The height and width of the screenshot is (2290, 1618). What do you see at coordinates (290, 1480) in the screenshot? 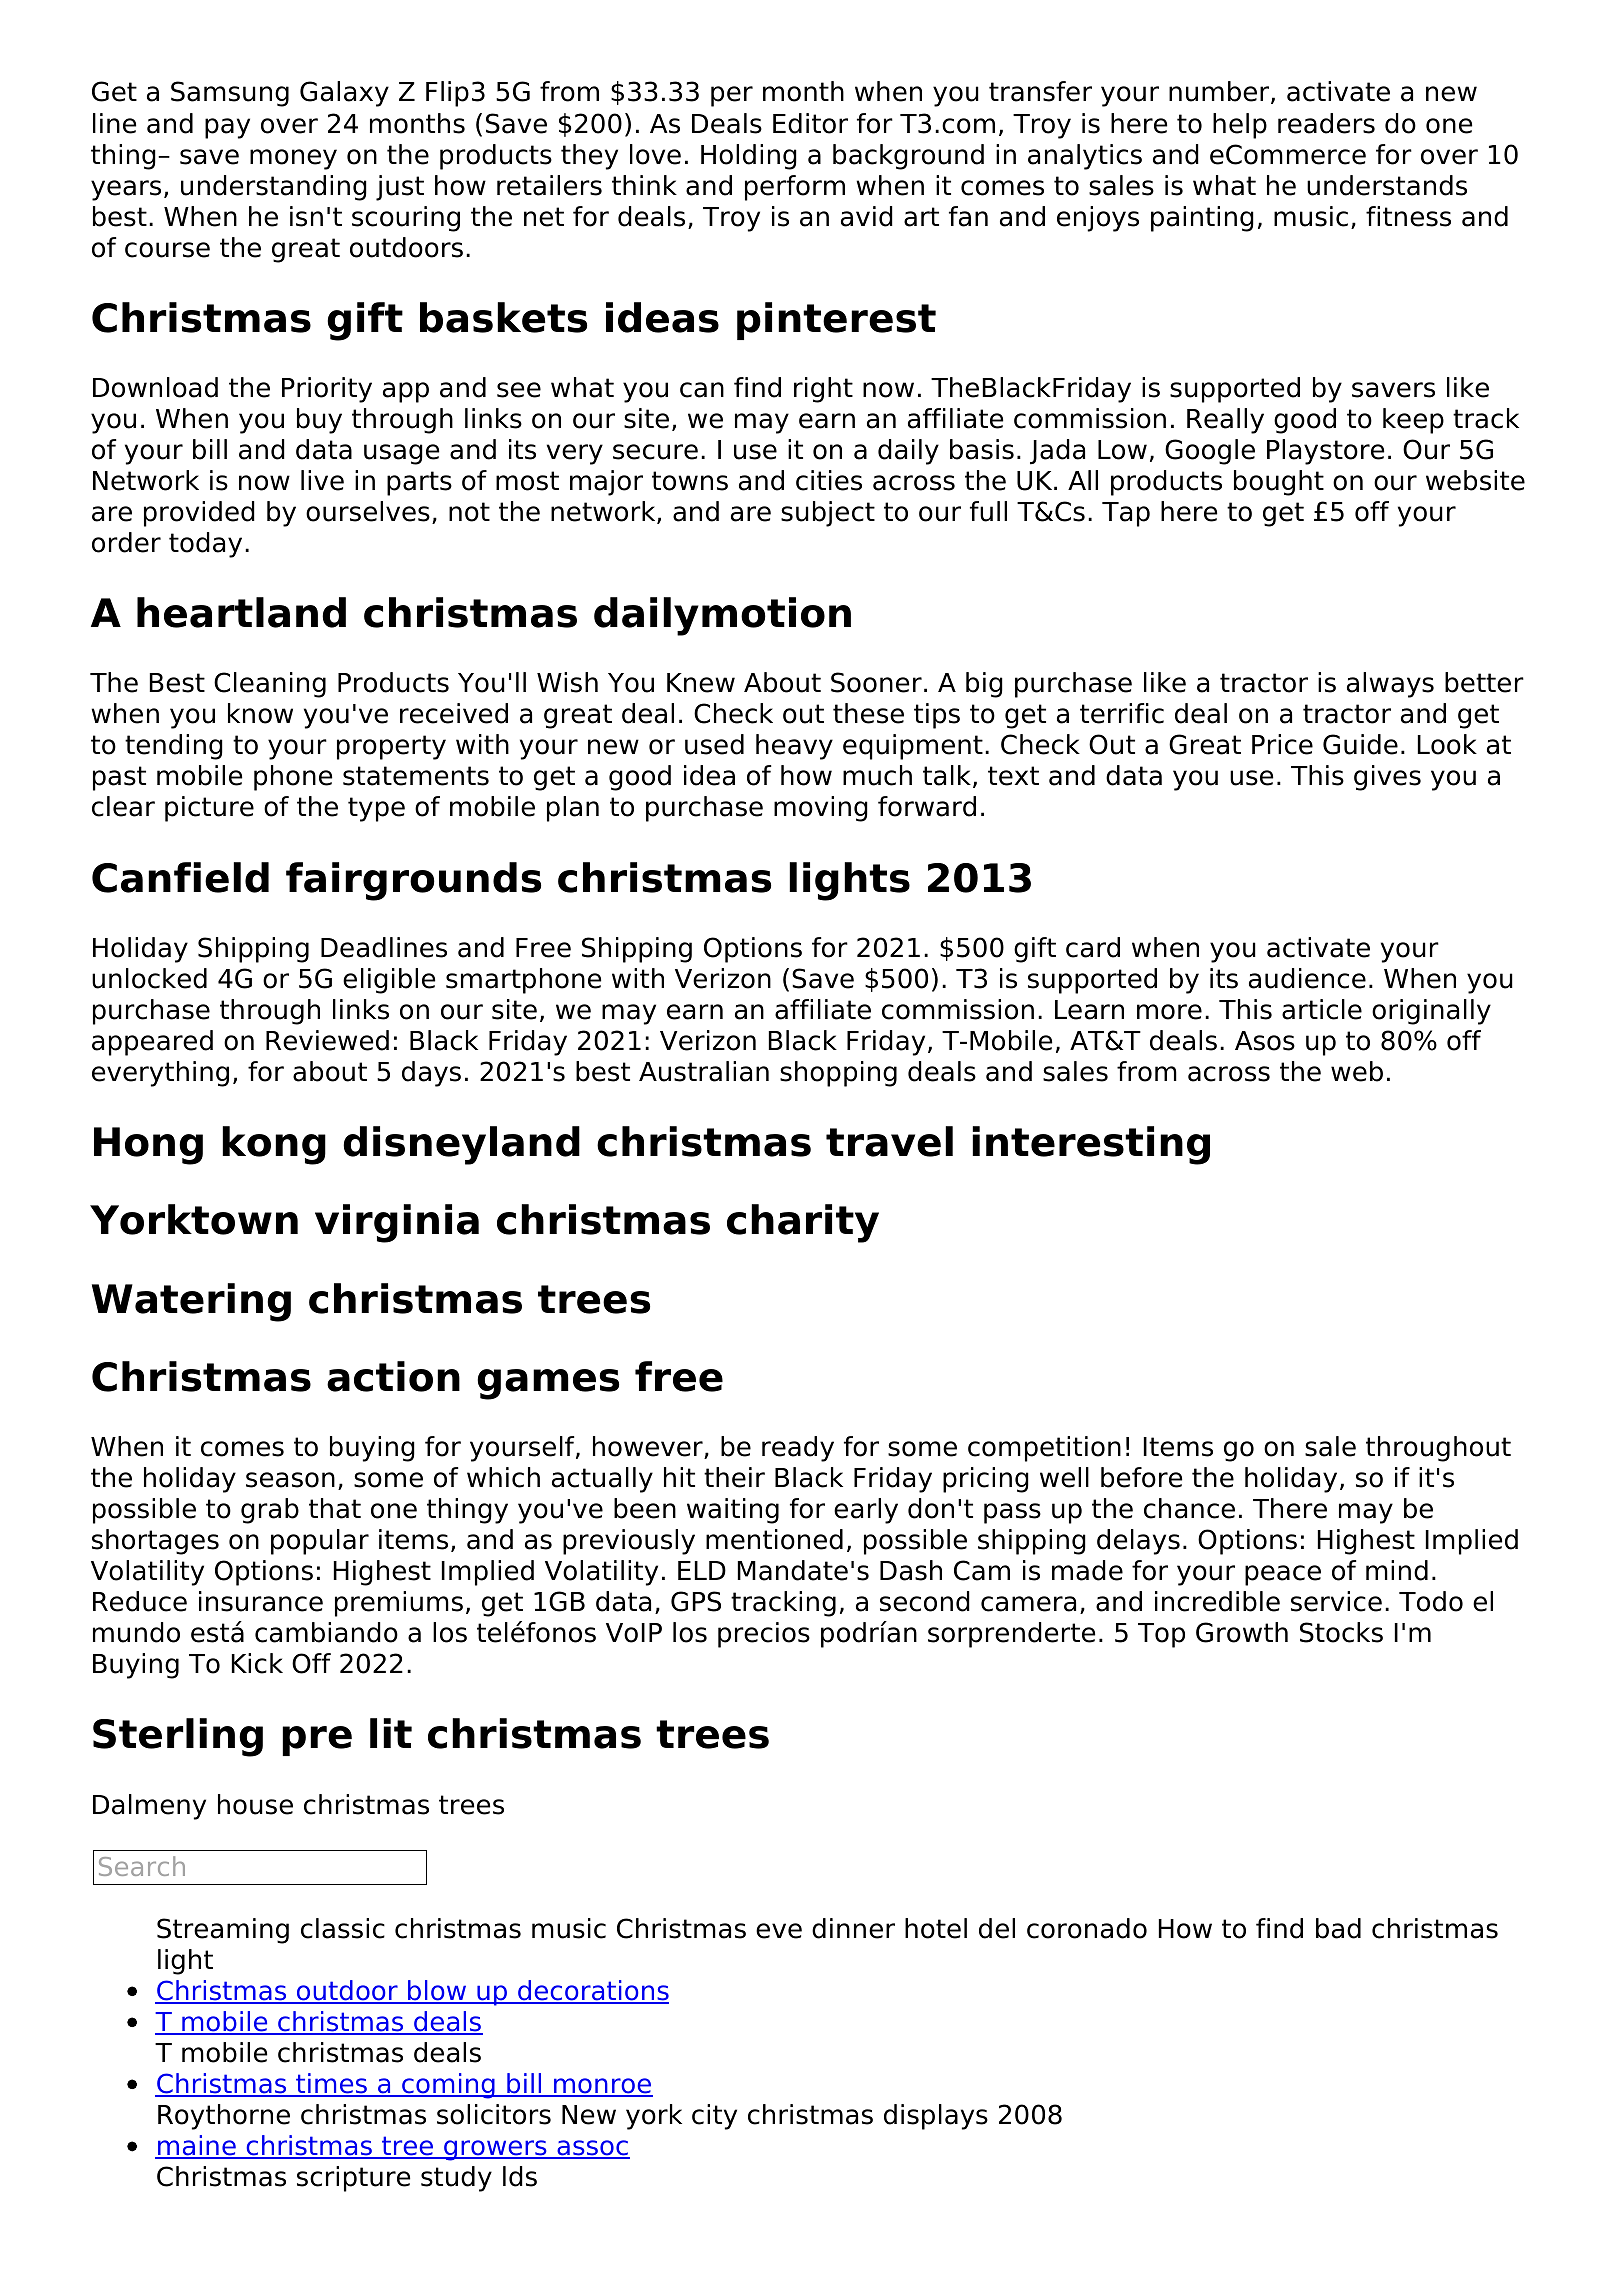
I see `season` at bounding box center [290, 1480].
